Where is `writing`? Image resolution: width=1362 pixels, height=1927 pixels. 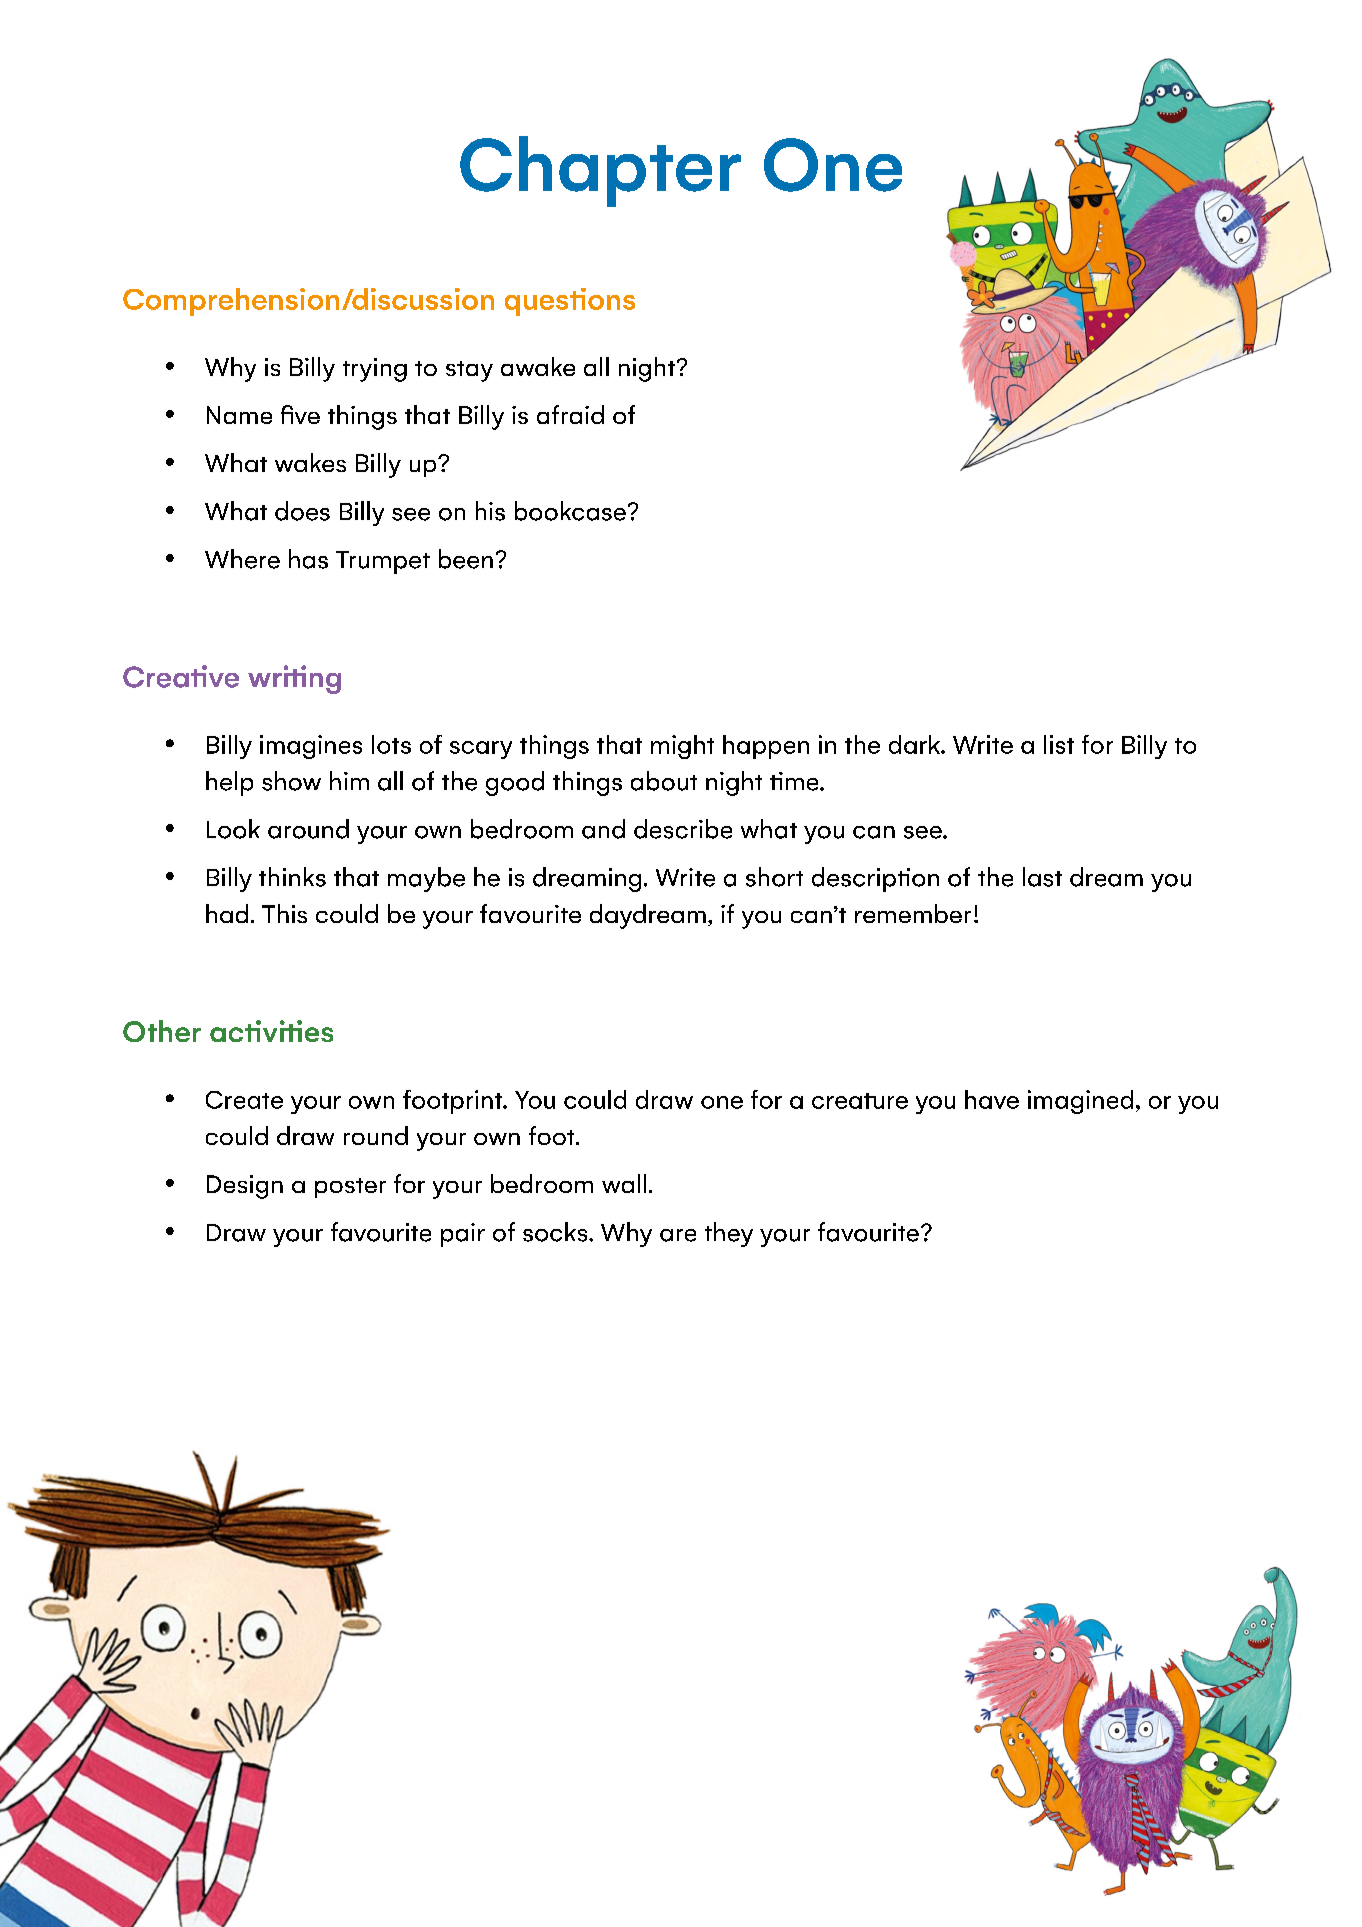
writing is located at coordinates (294, 679).
